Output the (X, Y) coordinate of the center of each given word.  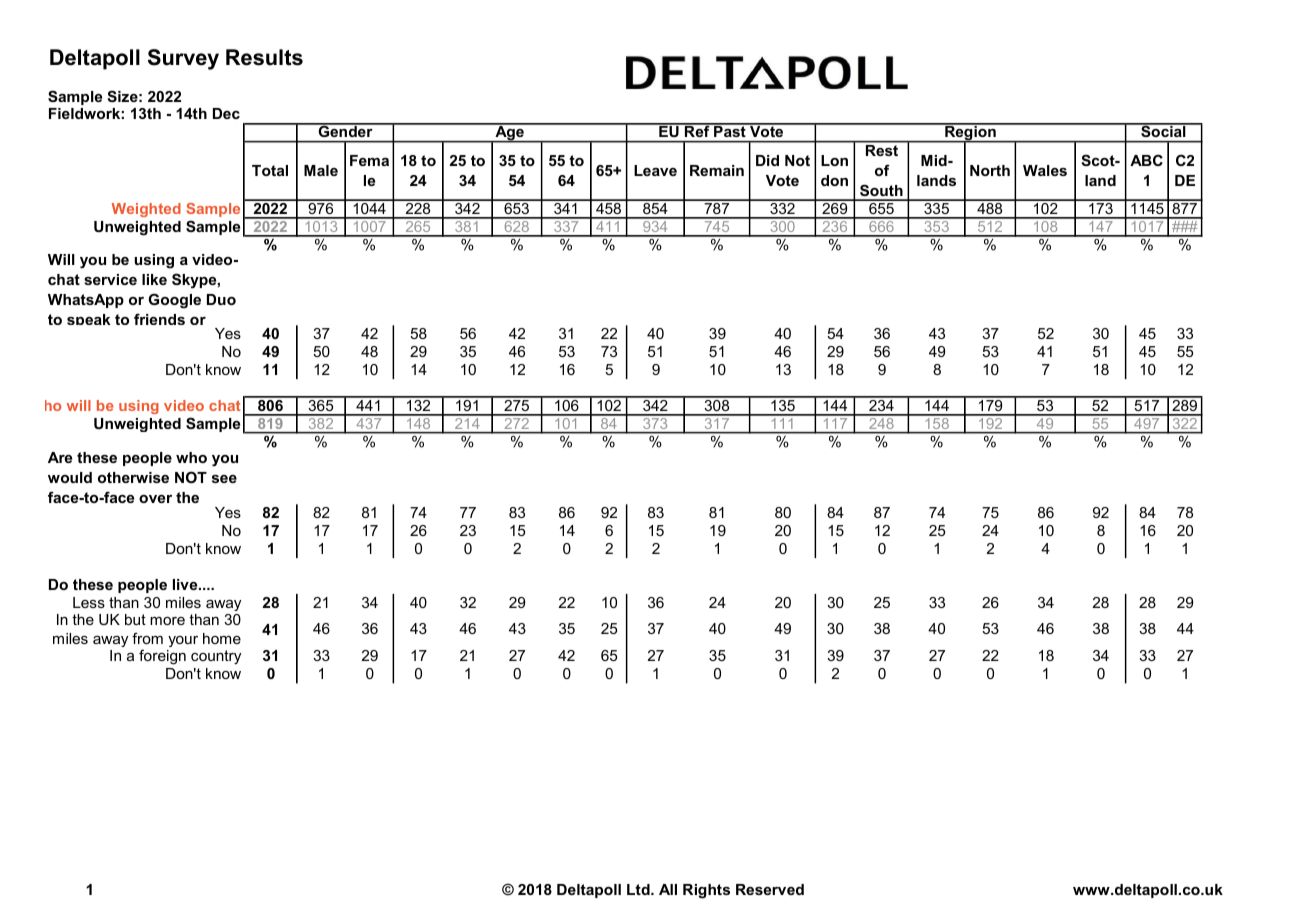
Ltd (639, 889)
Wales (1045, 170)
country (216, 657)
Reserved (770, 889)
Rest (882, 150)
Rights (706, 891)
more (167, 621)
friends (159, 319)
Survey (183, 59)
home (222, 638)
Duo (221, 299)
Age (509, 133)
